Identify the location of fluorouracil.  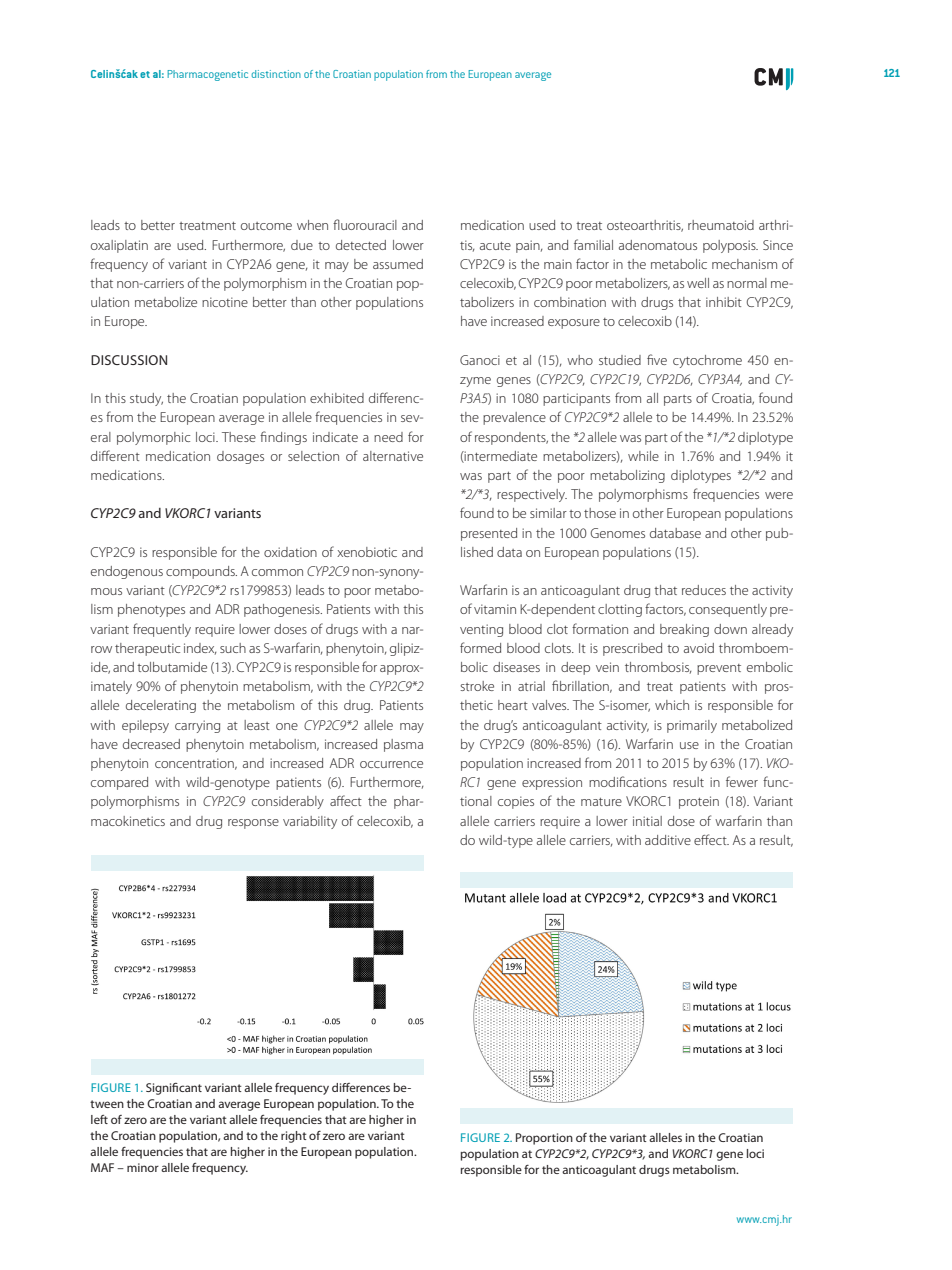
(365, 224).
